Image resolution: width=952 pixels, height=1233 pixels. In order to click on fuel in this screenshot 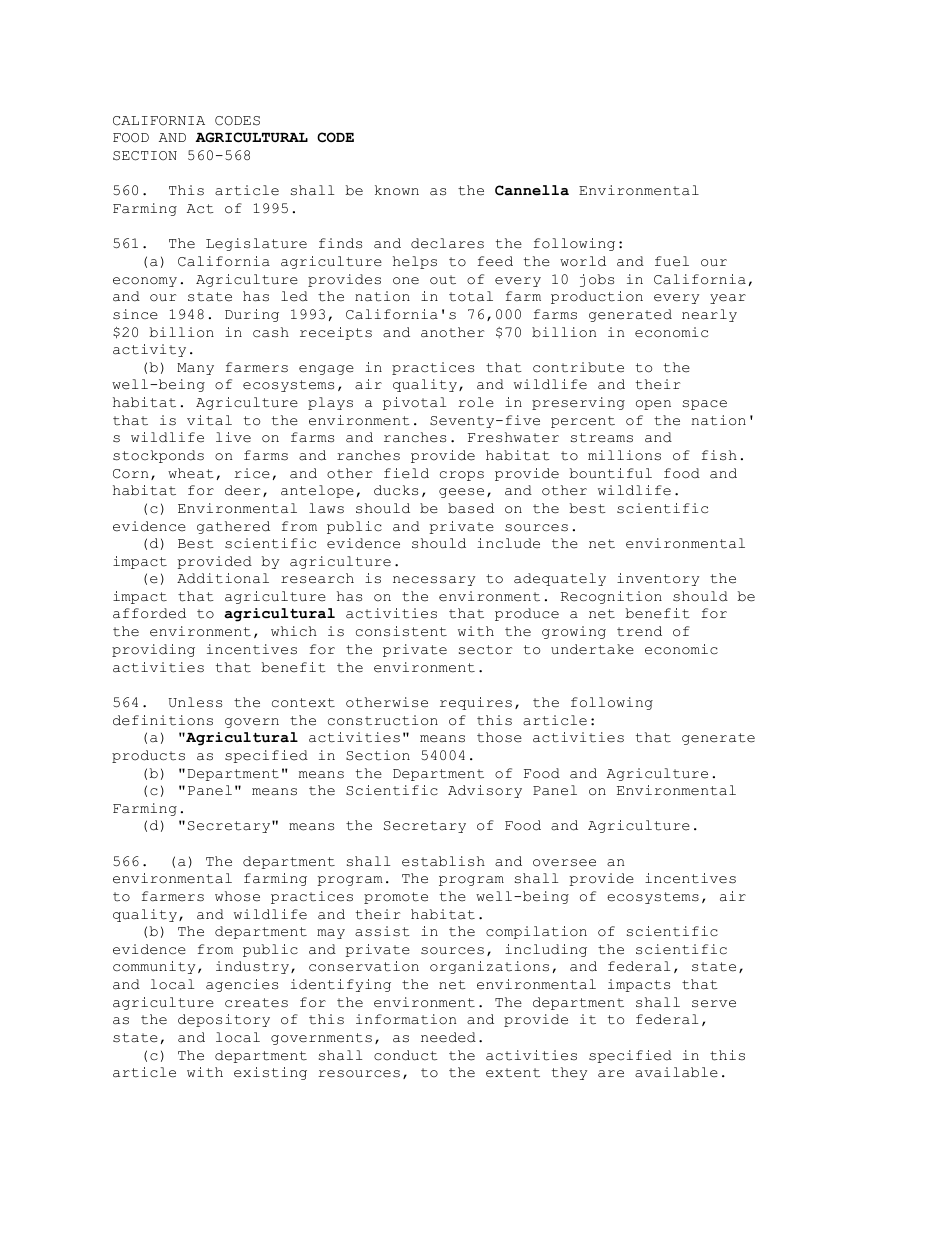, I will do `click(672, 261)`.
